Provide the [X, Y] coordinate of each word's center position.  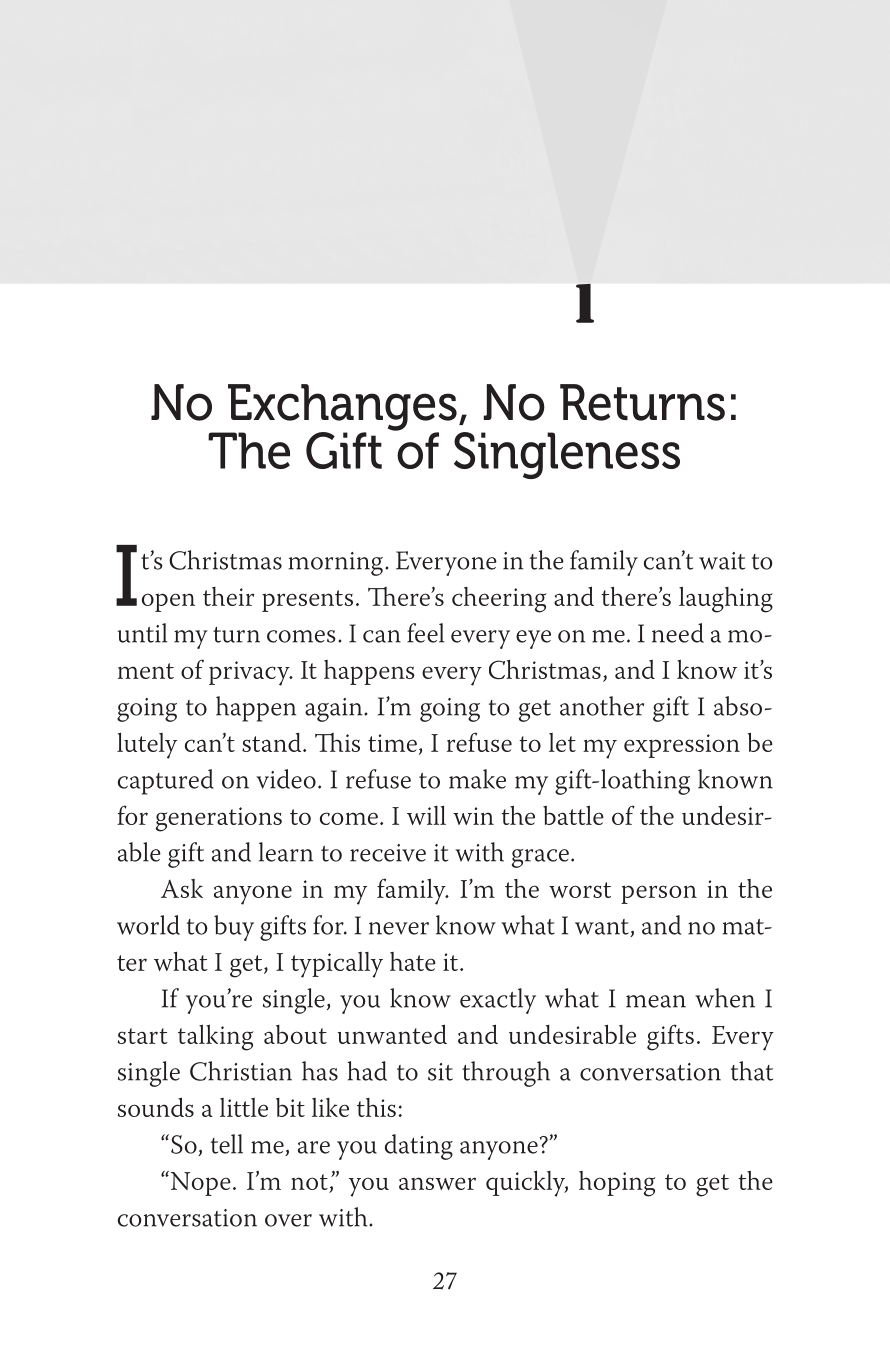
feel [425, 633]
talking [216, 1037]
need [678, 633]
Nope [199, 1183]
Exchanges [341, 408]
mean [656, 1001]
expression [682, 746]
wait [722, 561]
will [426, 815]
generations [219, 819]
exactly [498, 1001]
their [228, 596]
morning [337, 564]
